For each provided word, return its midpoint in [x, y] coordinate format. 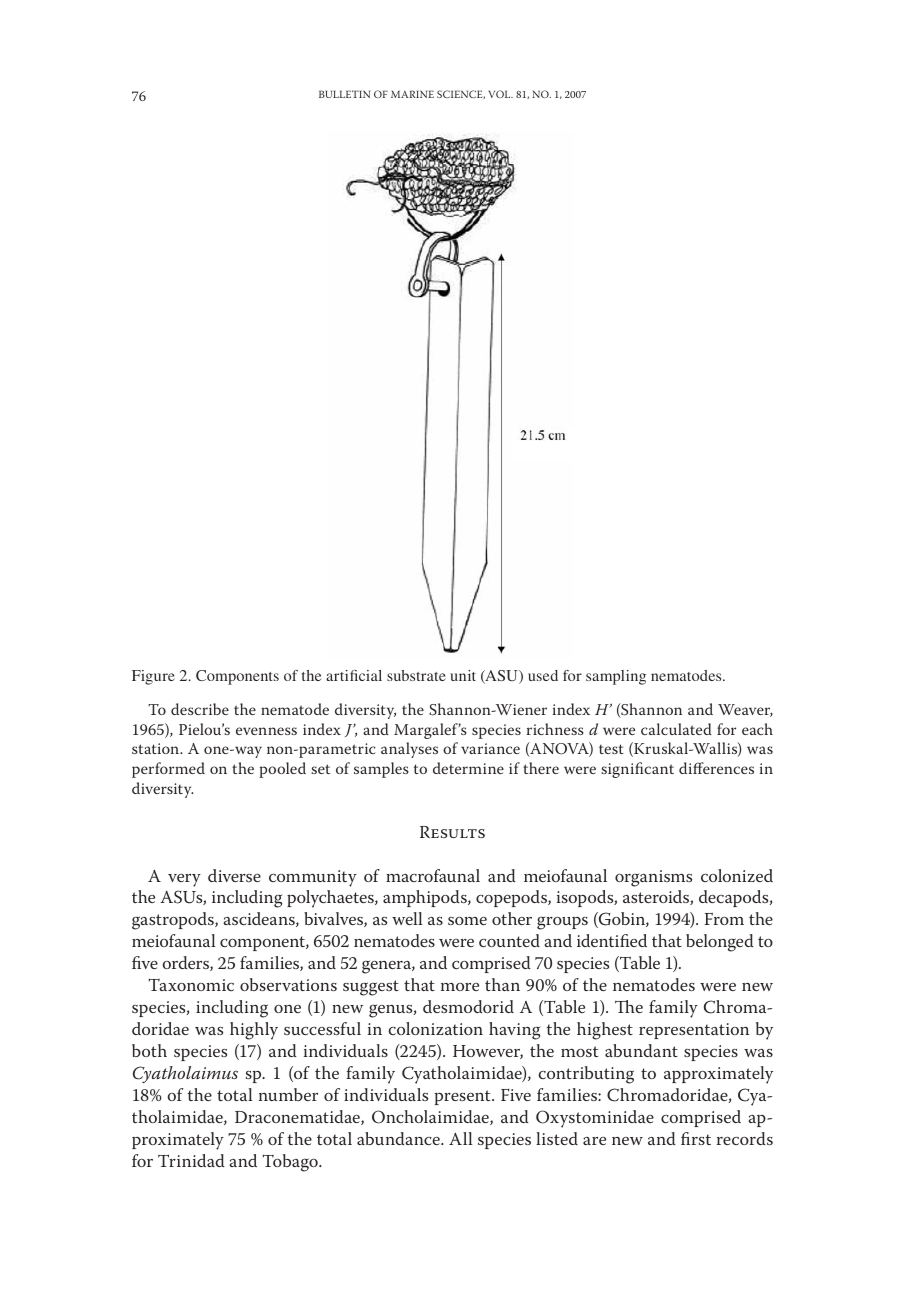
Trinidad [191, 1160]
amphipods [426, 898]
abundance [399, 1138]
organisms [653, 878]
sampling [616, 677]
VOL [501, 94]
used [543, 675]
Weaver [745, 710]
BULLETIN [344, 94]
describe [200, 709]
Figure [153, 677]
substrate [416, 675]
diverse [234, 875]
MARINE [412, 94]
